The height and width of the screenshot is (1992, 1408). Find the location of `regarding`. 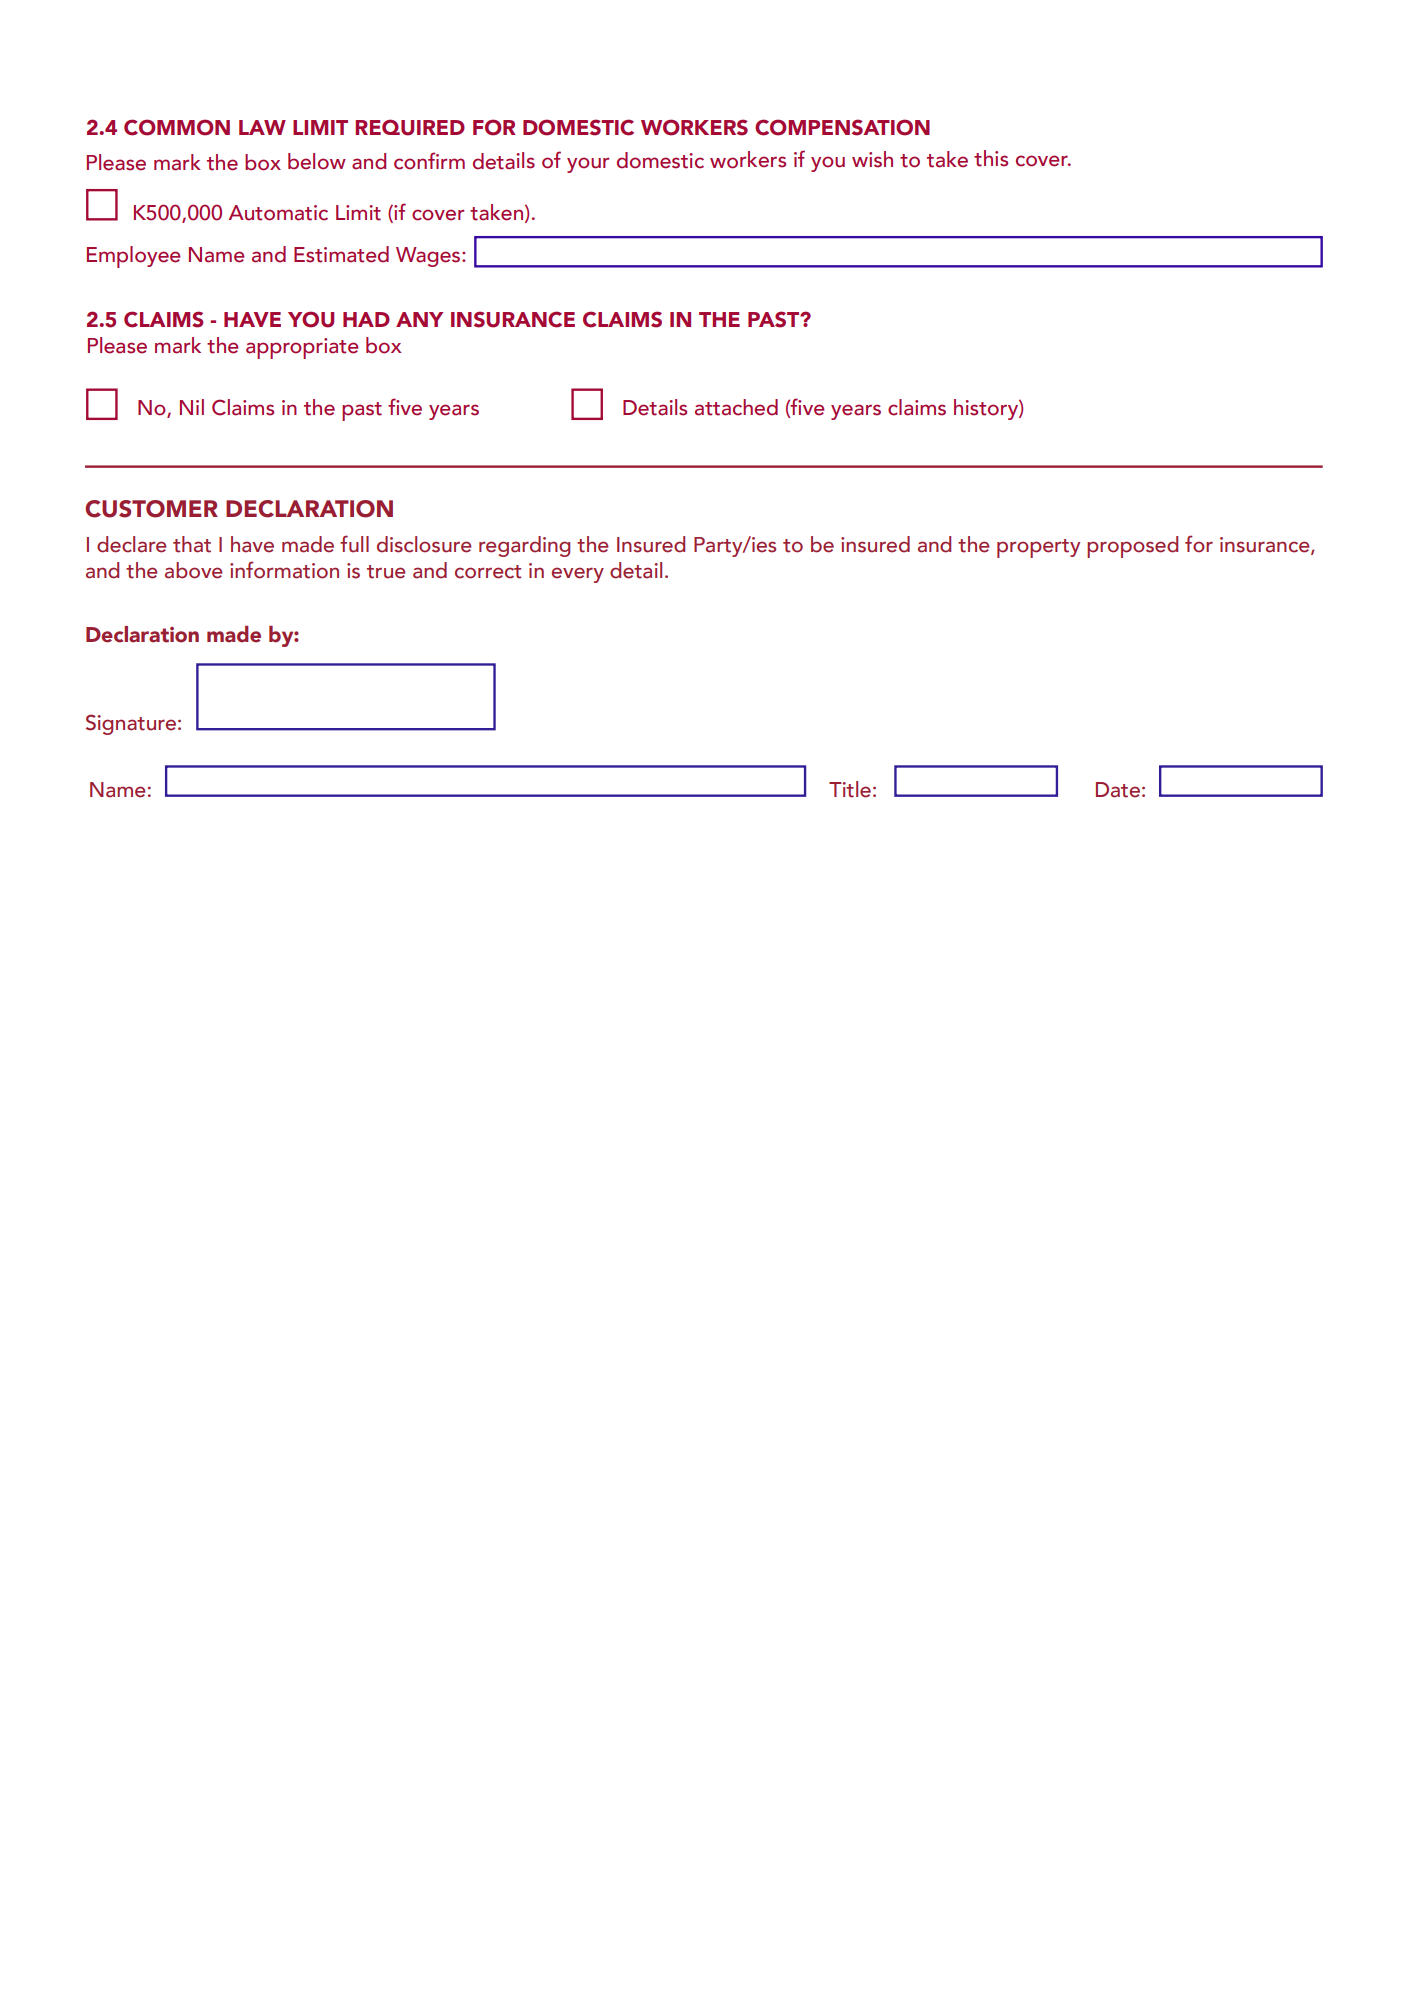

regarding is located at coordinates (524, 546).
